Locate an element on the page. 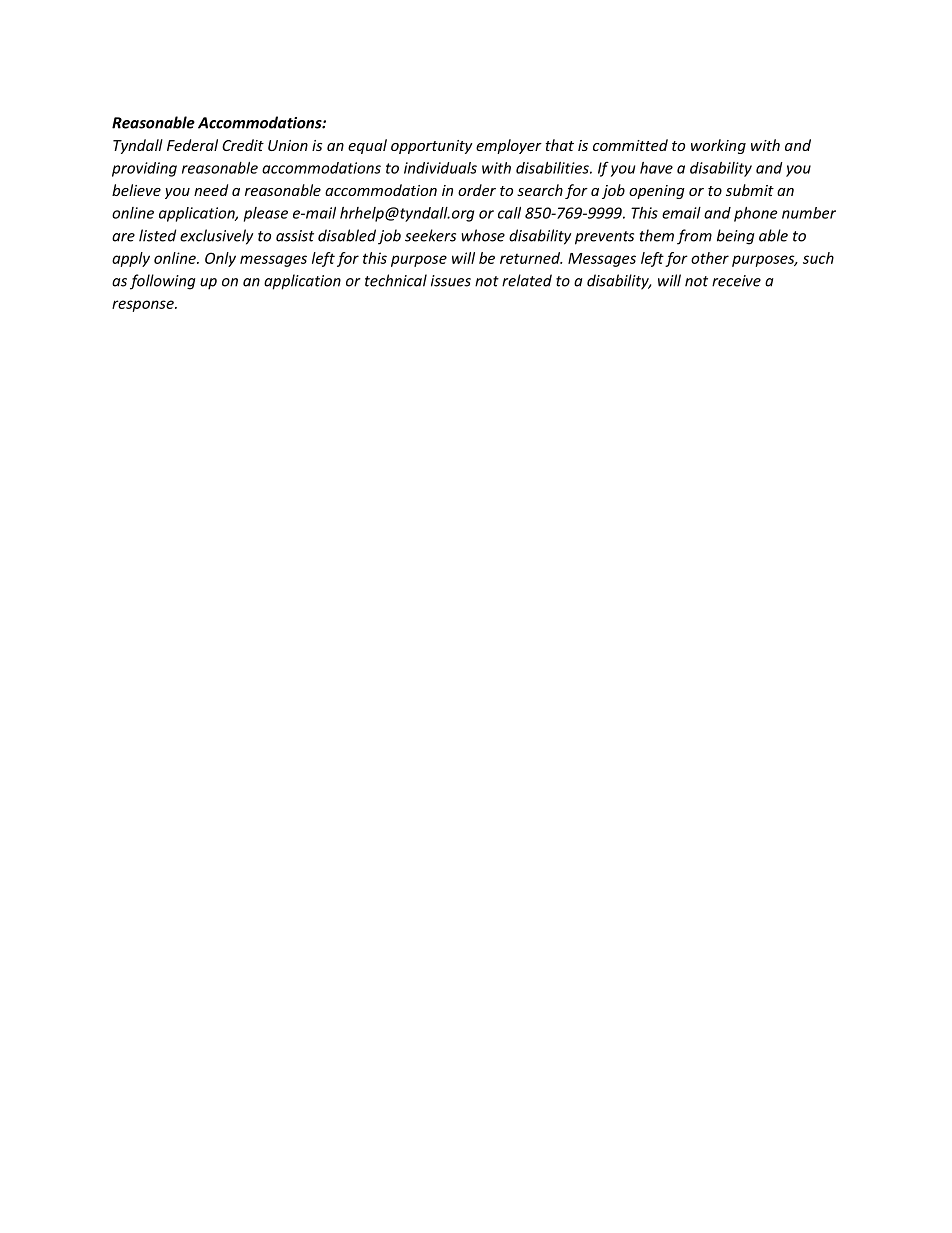 This page has width=952, height=1233. exclusively is located at coordinates (216, 237).
